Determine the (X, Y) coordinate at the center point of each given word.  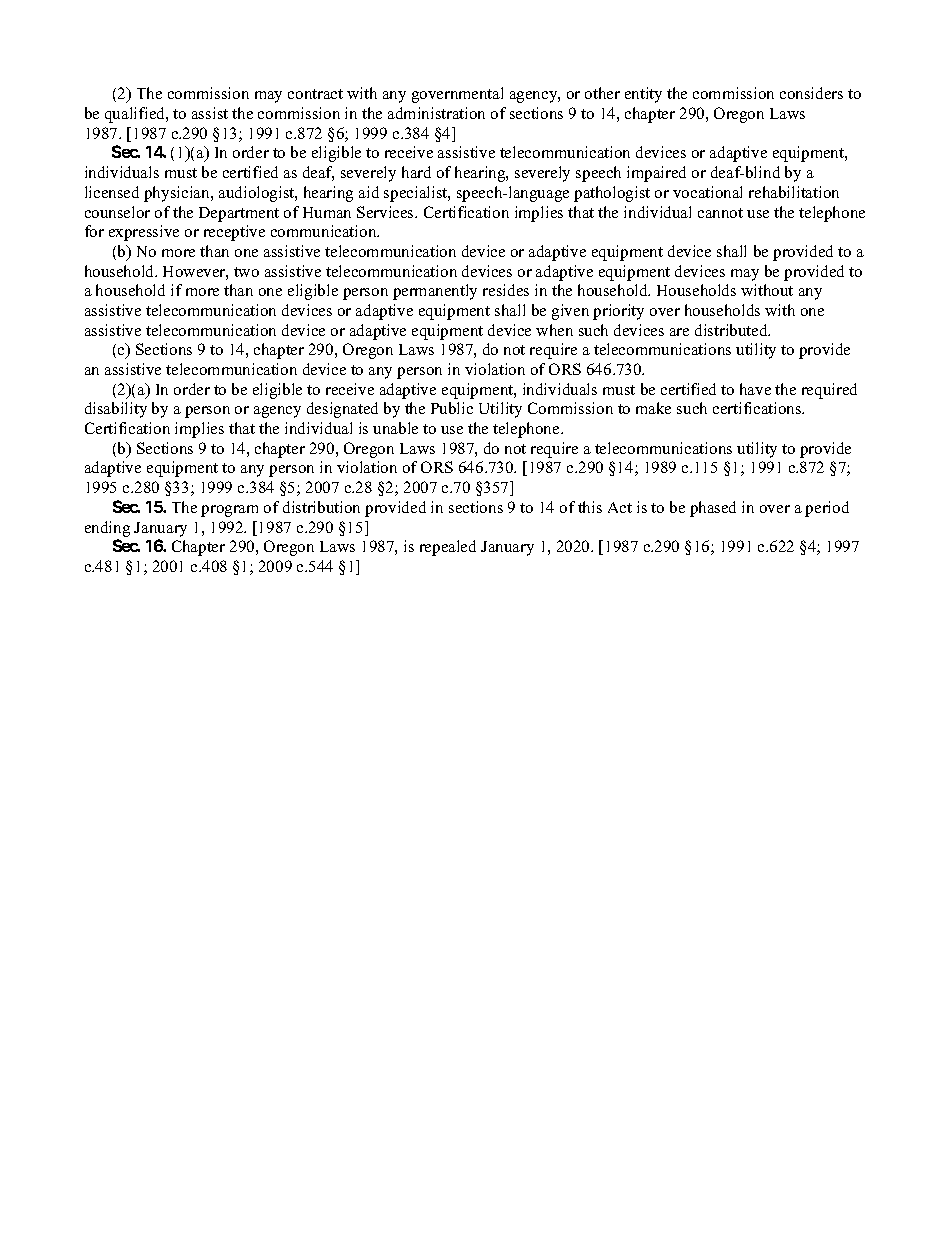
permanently (435, 292)
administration (436, 113)
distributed (732, 330)
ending (107, 529)
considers (811, 93)
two (246, 272)
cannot (720, 213)
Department (239, 214)
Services (387, 212)
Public (452, 408)
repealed (448, 548)
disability (116, 410)
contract (315, 94)
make (653, 408)
